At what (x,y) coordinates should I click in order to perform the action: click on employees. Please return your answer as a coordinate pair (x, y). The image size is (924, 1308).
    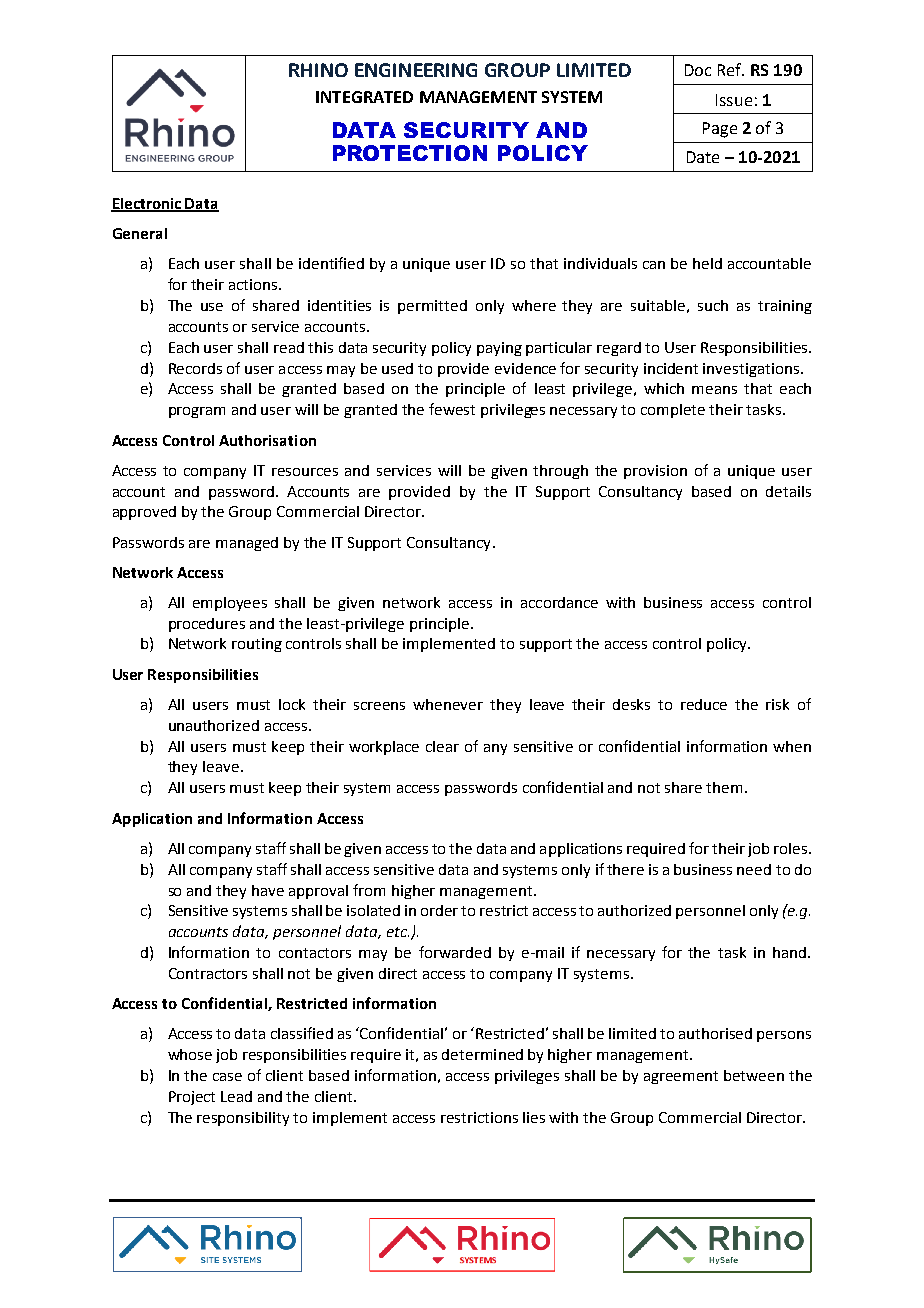
    Looking at the image, I should click on (230, 604).
